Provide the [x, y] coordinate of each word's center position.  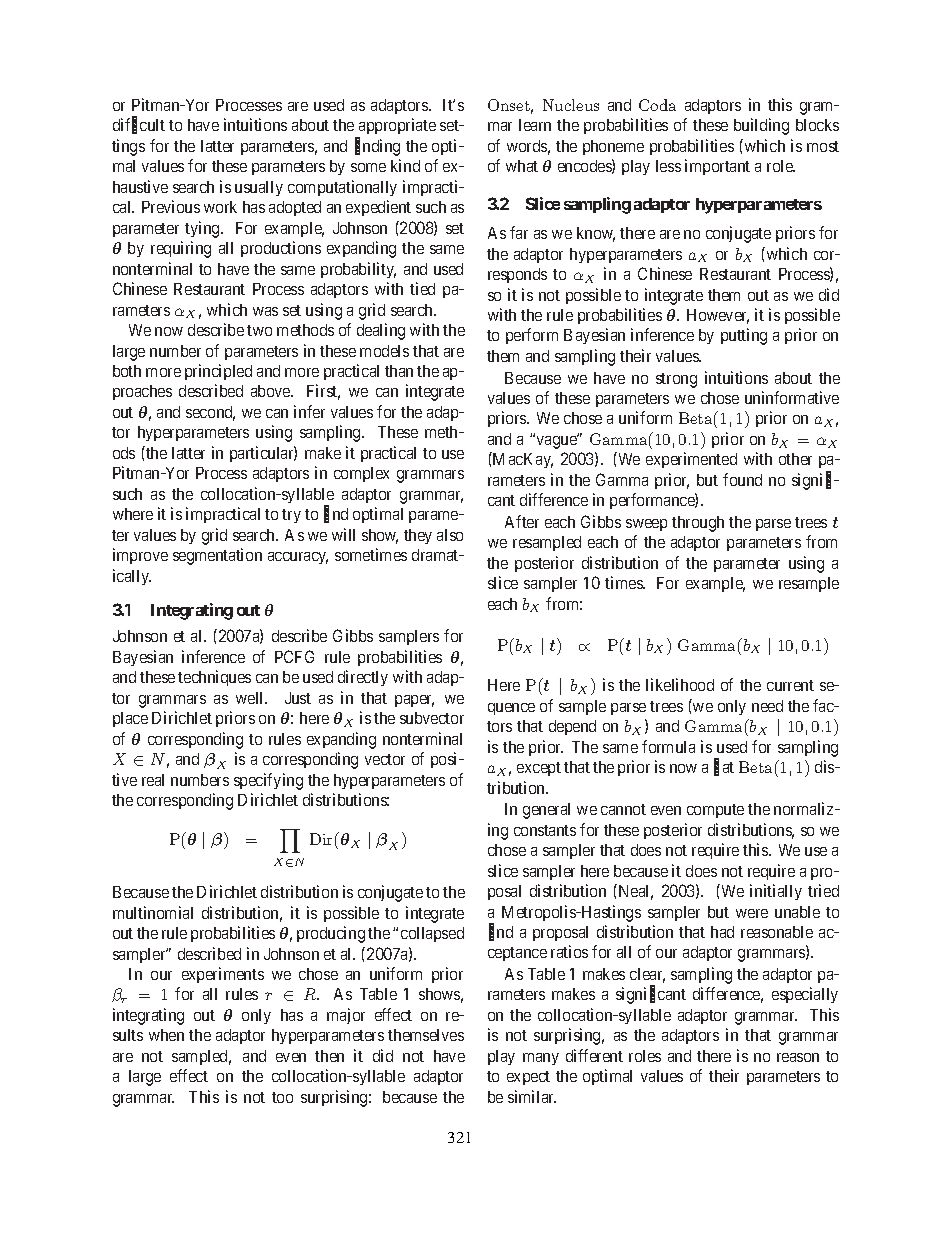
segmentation [217, 556]
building [761, 126]
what [522, 166]
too [282, 1097]
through [698, 524]
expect [528, 1078]
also [450, 535]
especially [805, 995]
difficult [139, 126]
